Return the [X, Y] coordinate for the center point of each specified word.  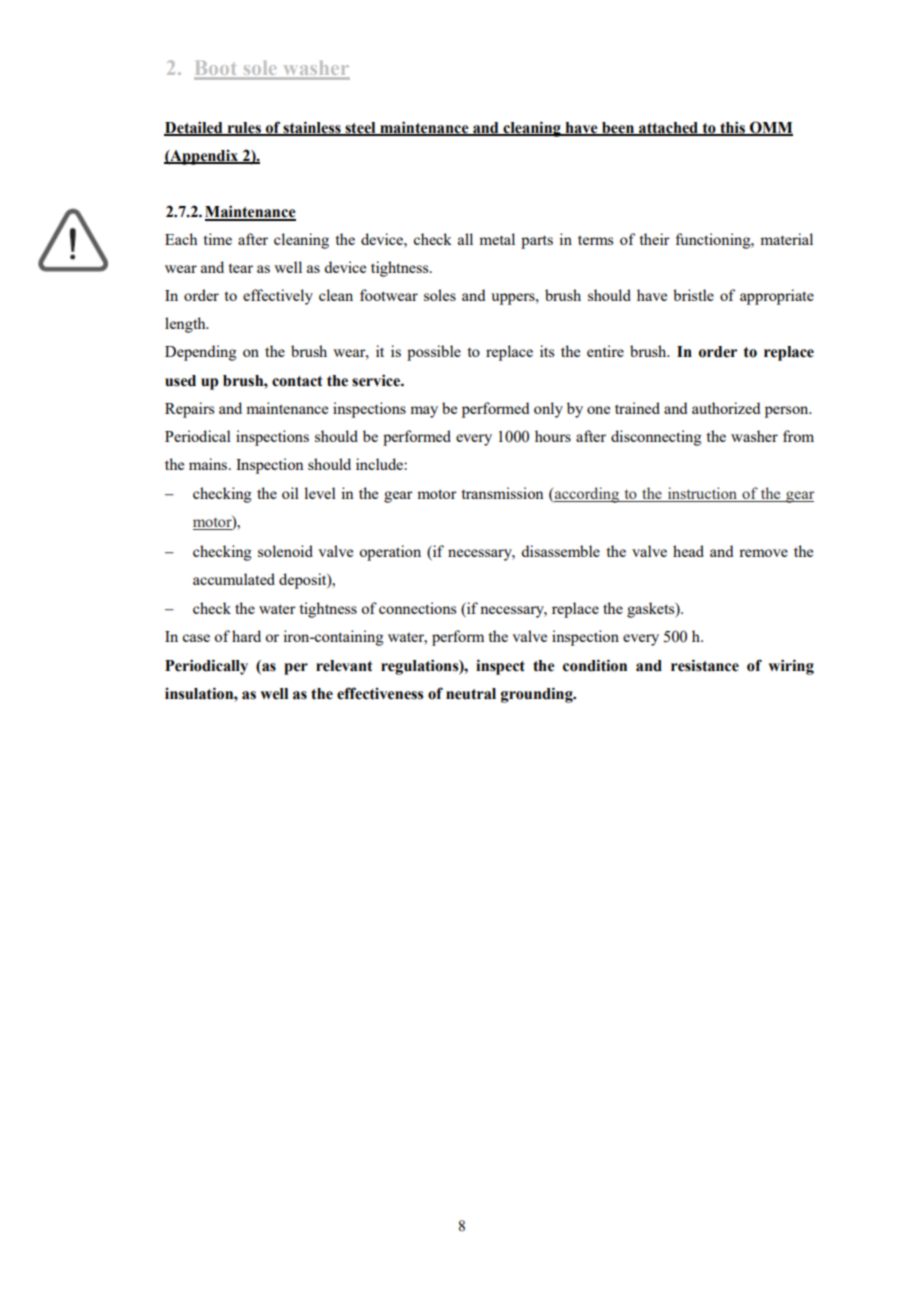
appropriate [777, 297]
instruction [702, 494]
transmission [502, 493]
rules [244, 128]
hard [246, 636]
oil [290, 493]
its [547, 351]
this [732, 128]
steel [360, 128]
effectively [278, 297]
